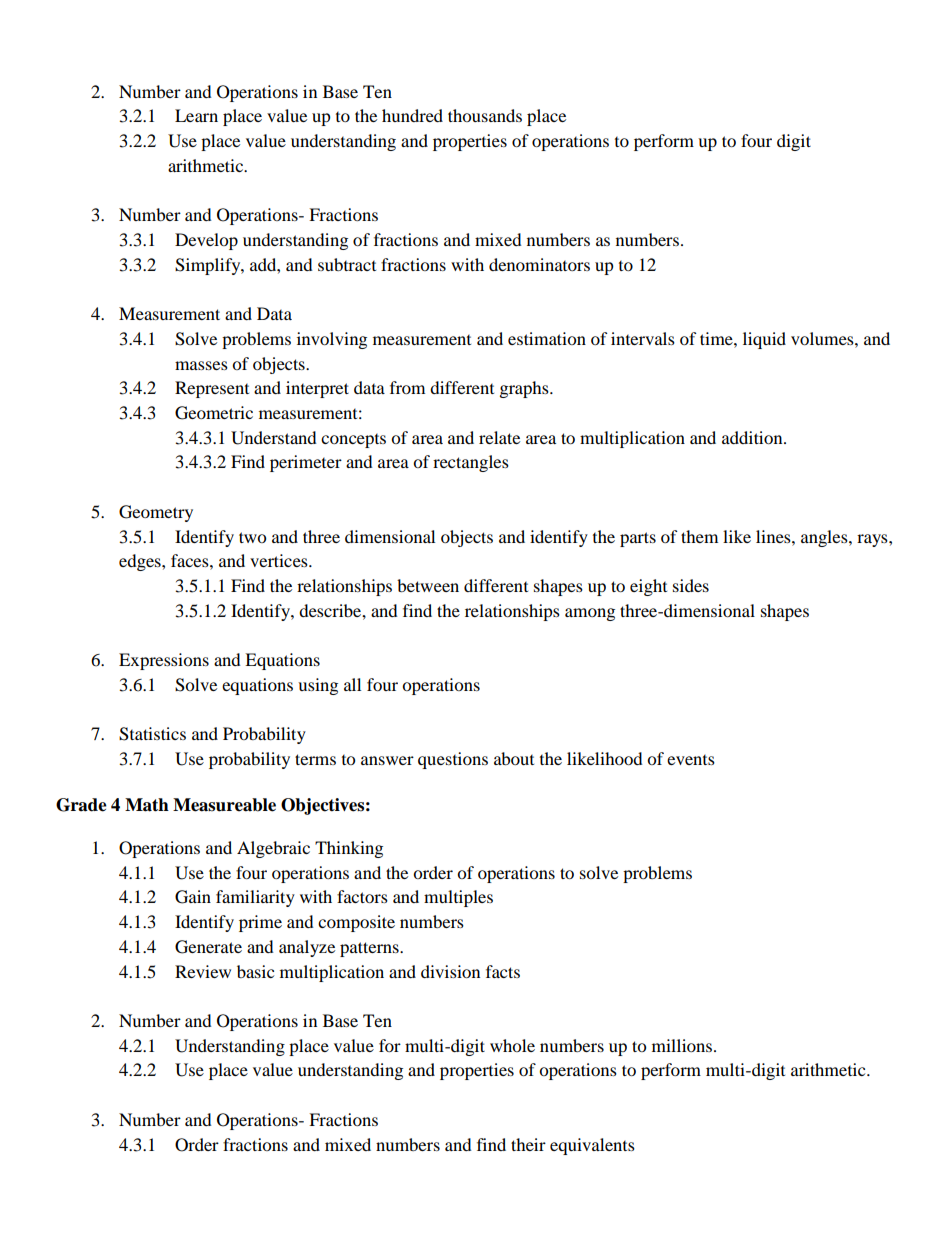 This screenshot has width=952, height=1233. What do you see at coordinates (691, 585) in the screenshot?
I see `sides` at bounding box center [691, 585].
